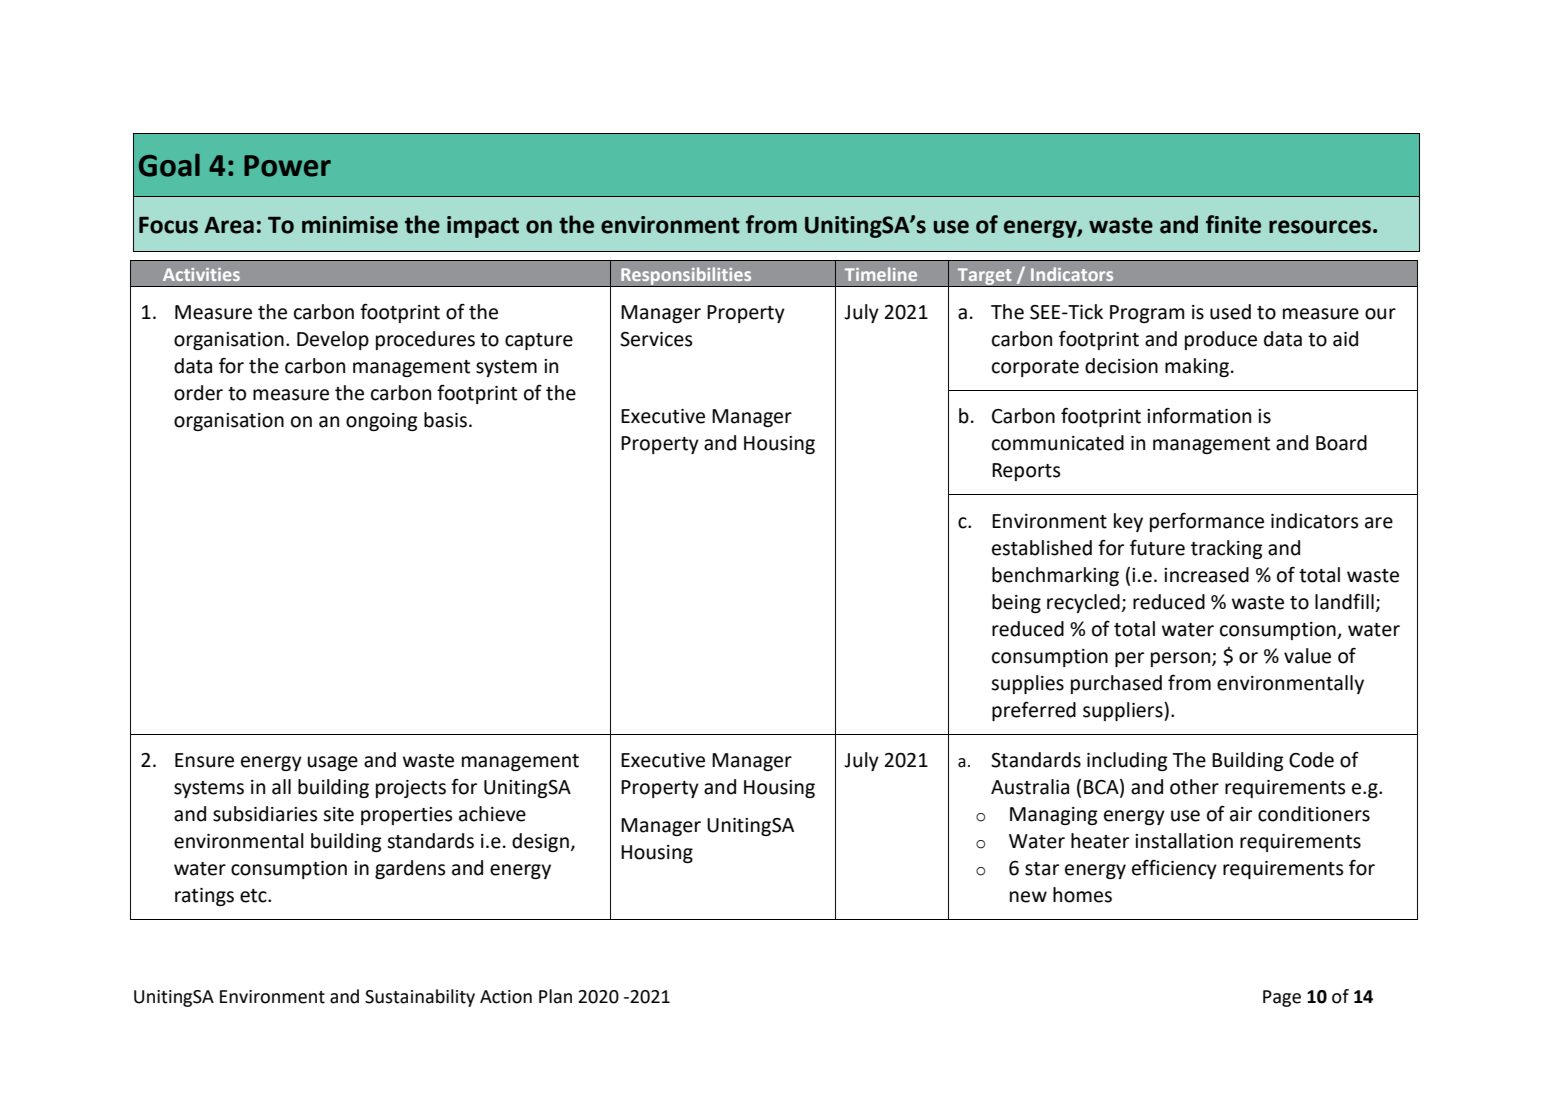 The width and height of the screenshot is (1553, 1098). Describe the element at coordinates (1194, 787) in the screenshot. I see `other` at that location.
